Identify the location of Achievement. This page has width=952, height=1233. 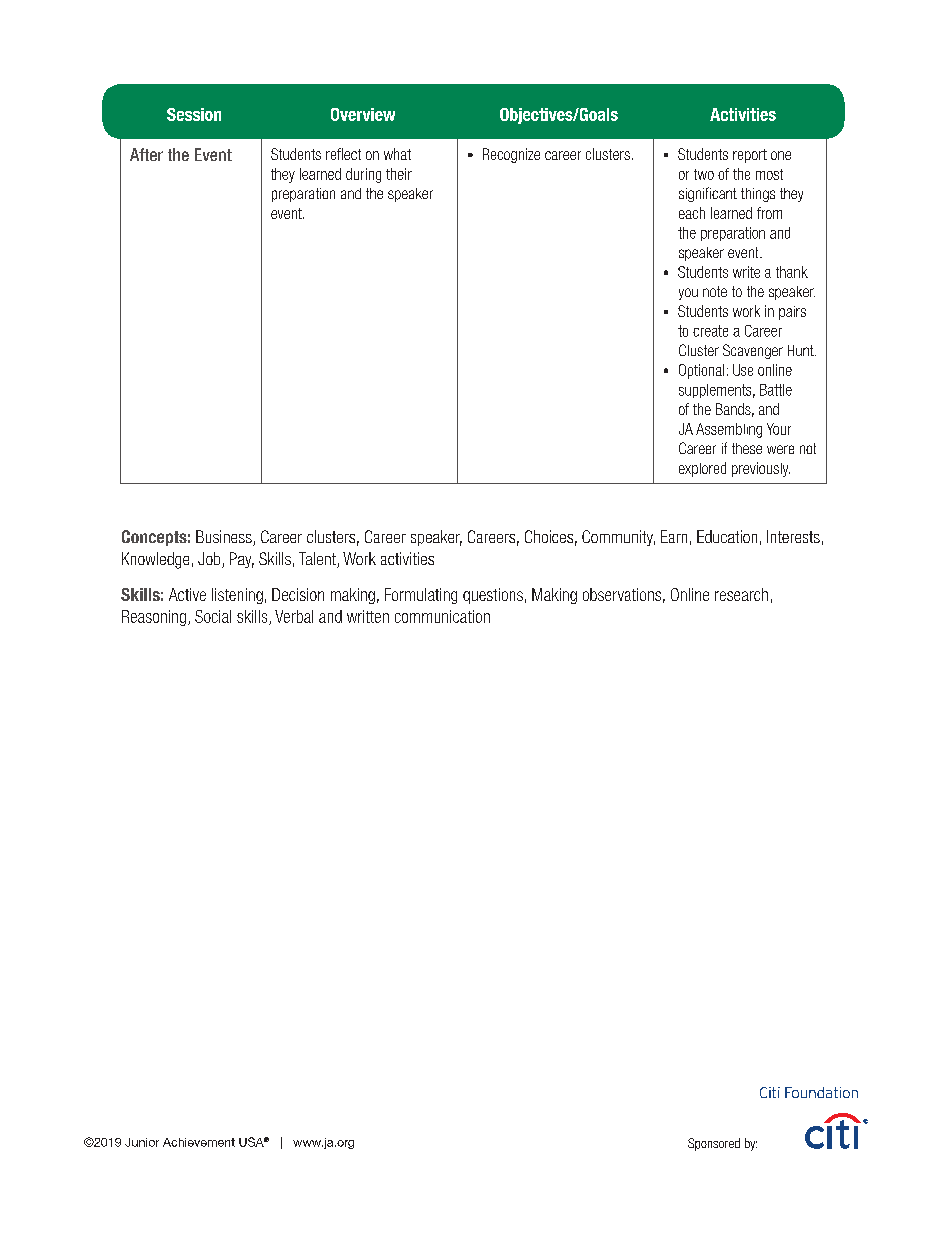
(199, 1142).
